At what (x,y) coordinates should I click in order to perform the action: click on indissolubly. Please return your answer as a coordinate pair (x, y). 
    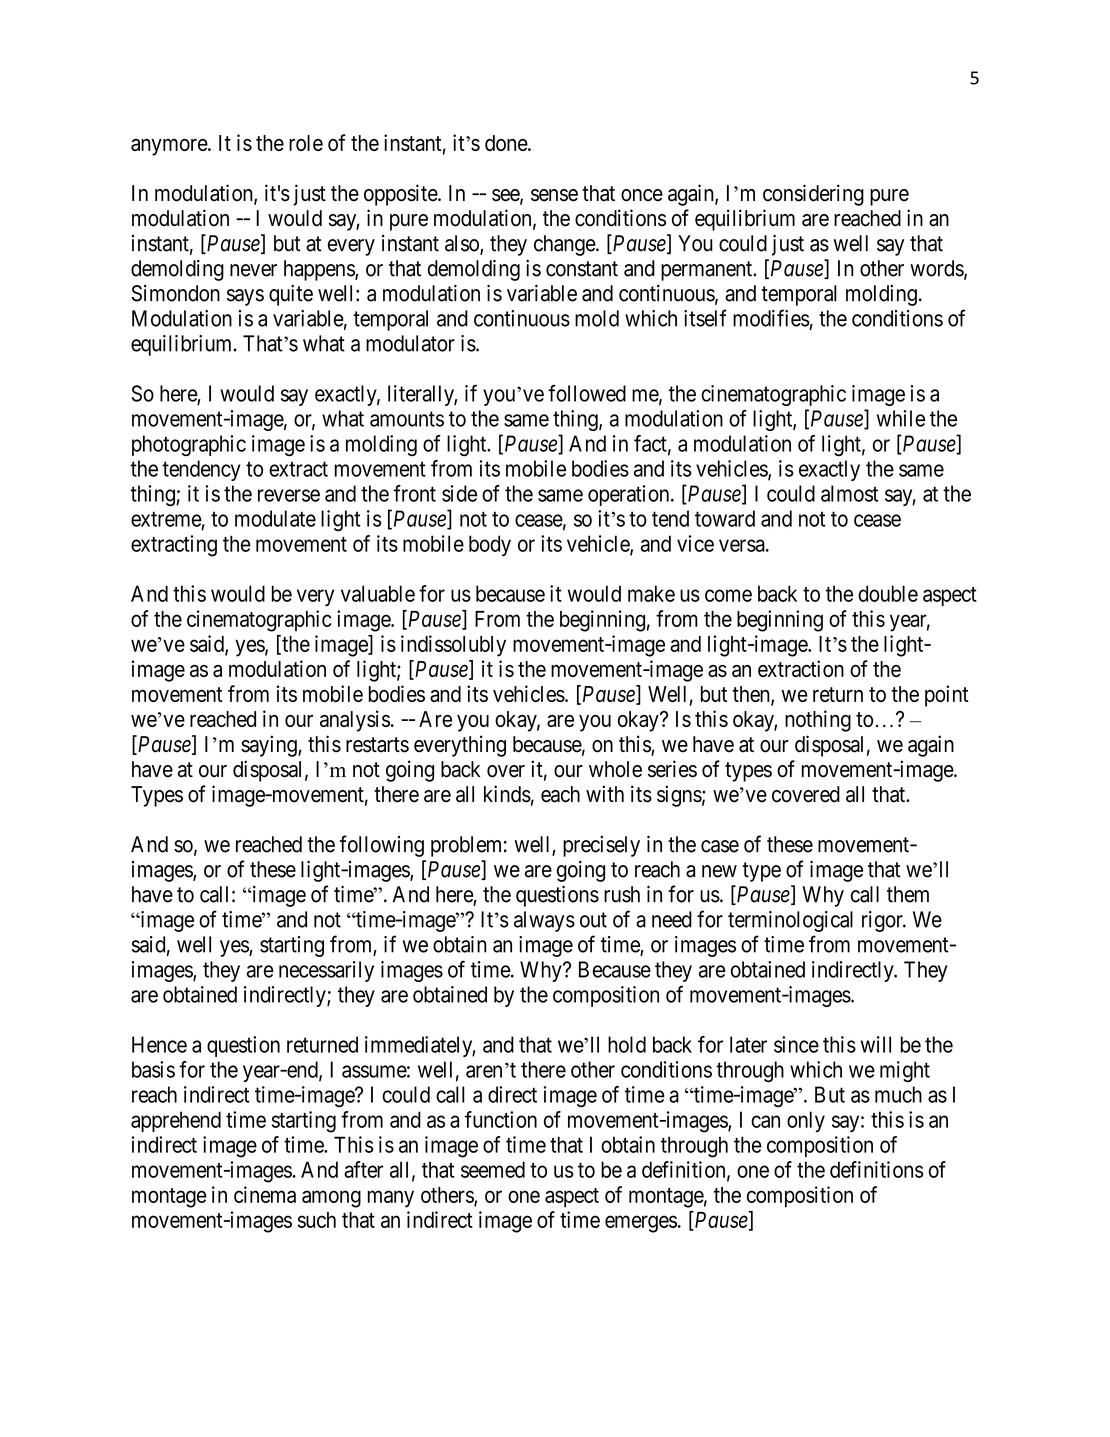
    Looking at the image, I should click on (453, 646).
